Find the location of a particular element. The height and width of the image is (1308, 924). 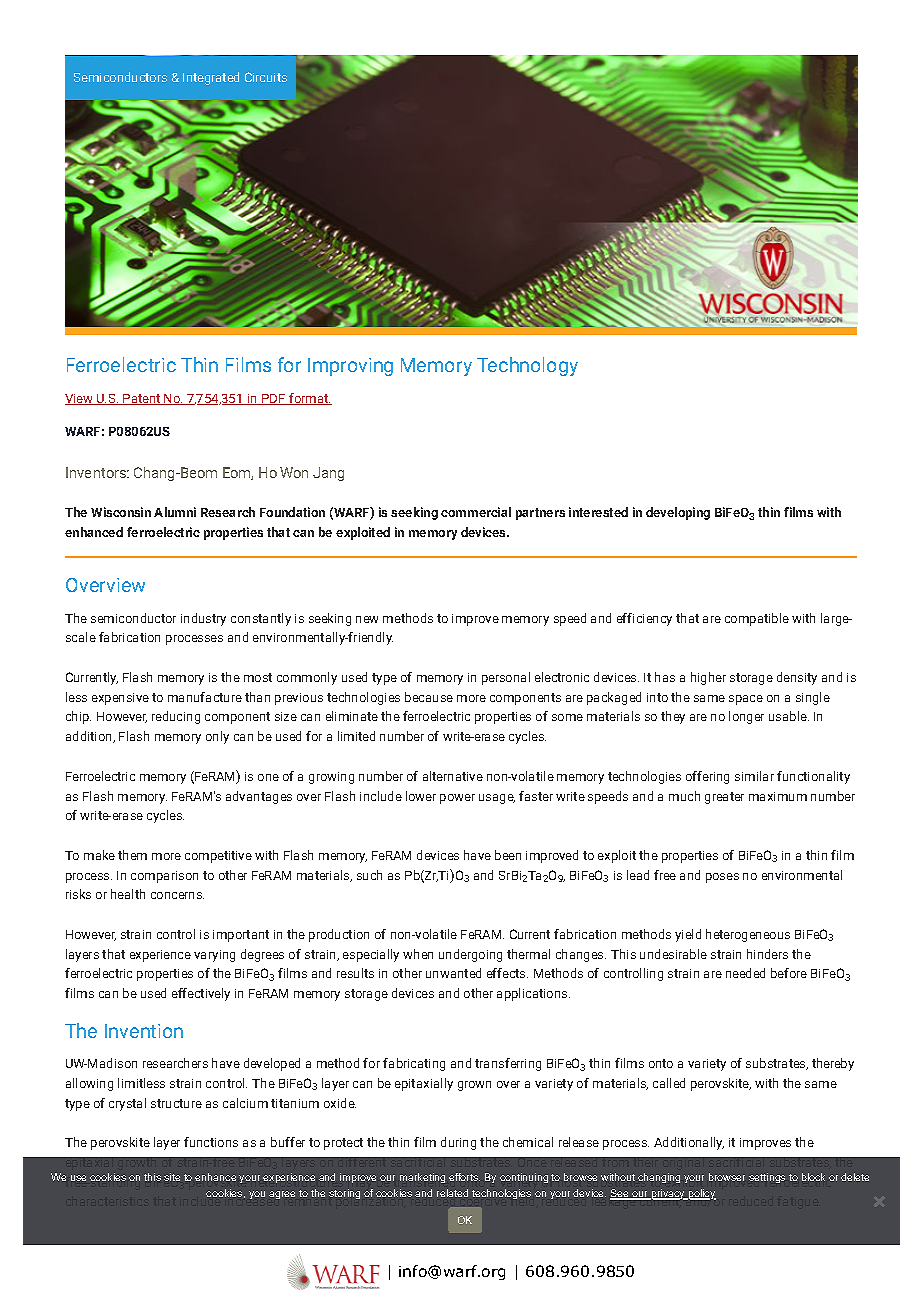

maximum is located at coordinates (778, 796).
